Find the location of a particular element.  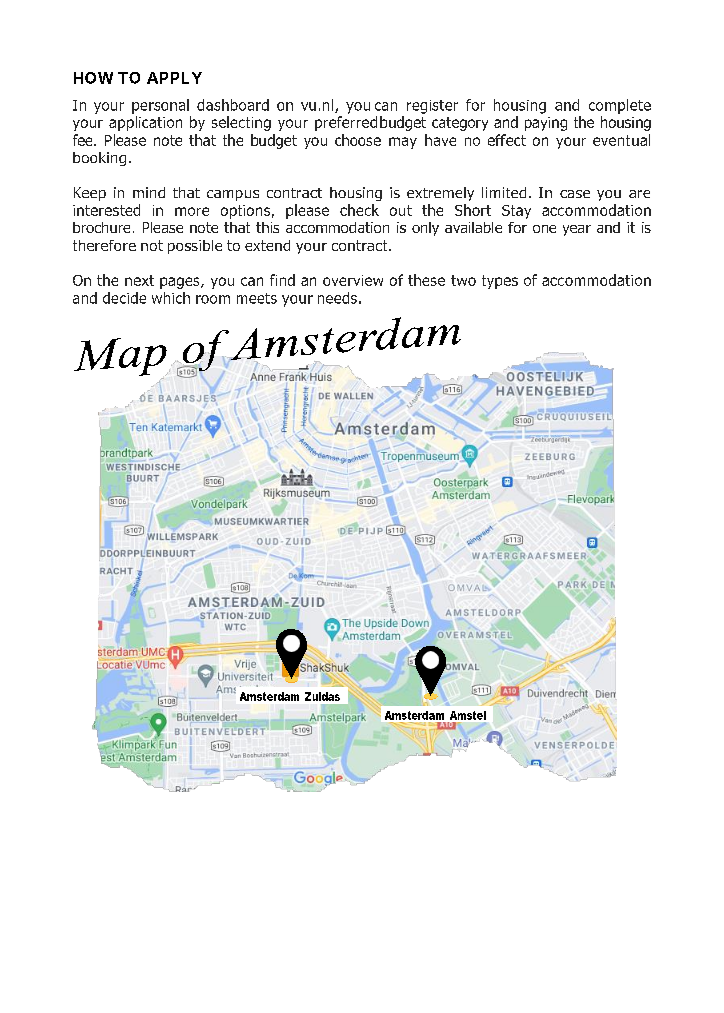

year is located at coordinates (577, 230).
